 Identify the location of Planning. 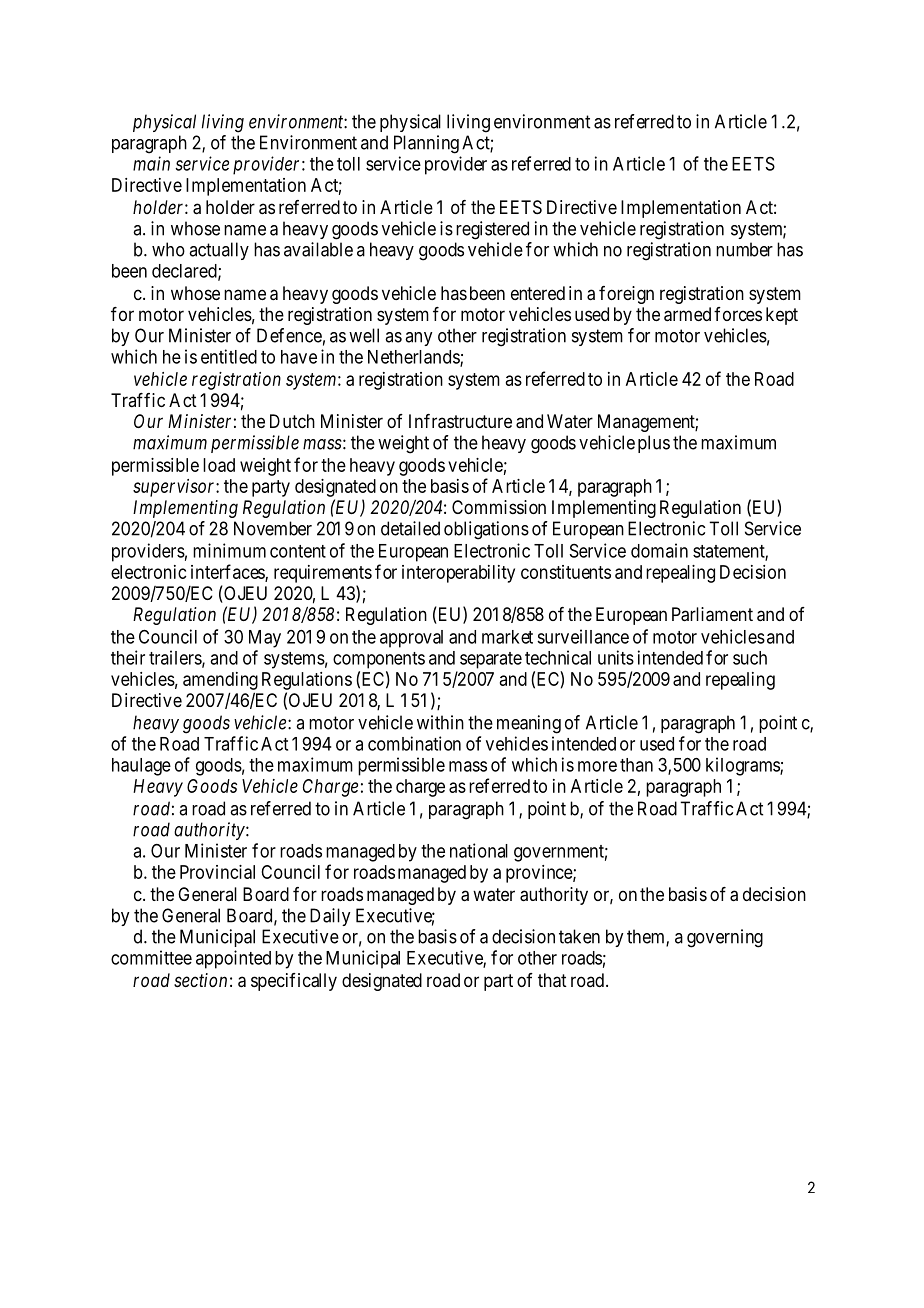
(426, 144).
